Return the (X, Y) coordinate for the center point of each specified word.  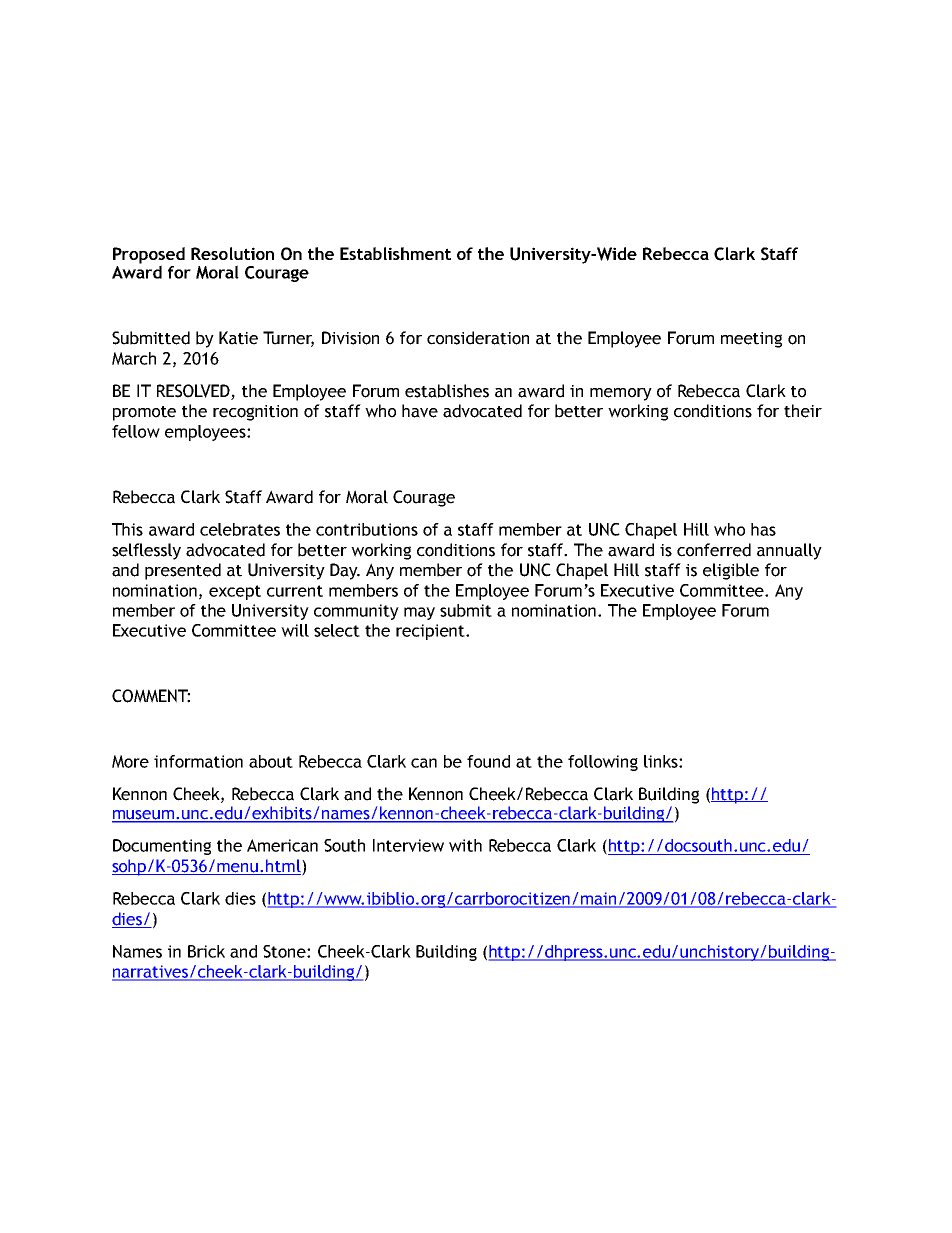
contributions (367, 529)
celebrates (240, 529)
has (763, 529)
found (488, 761)
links (662, 761)
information (198, 761)
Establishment (395, 253)
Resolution (232, 253)
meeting (751, 340)
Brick (206, 951)
